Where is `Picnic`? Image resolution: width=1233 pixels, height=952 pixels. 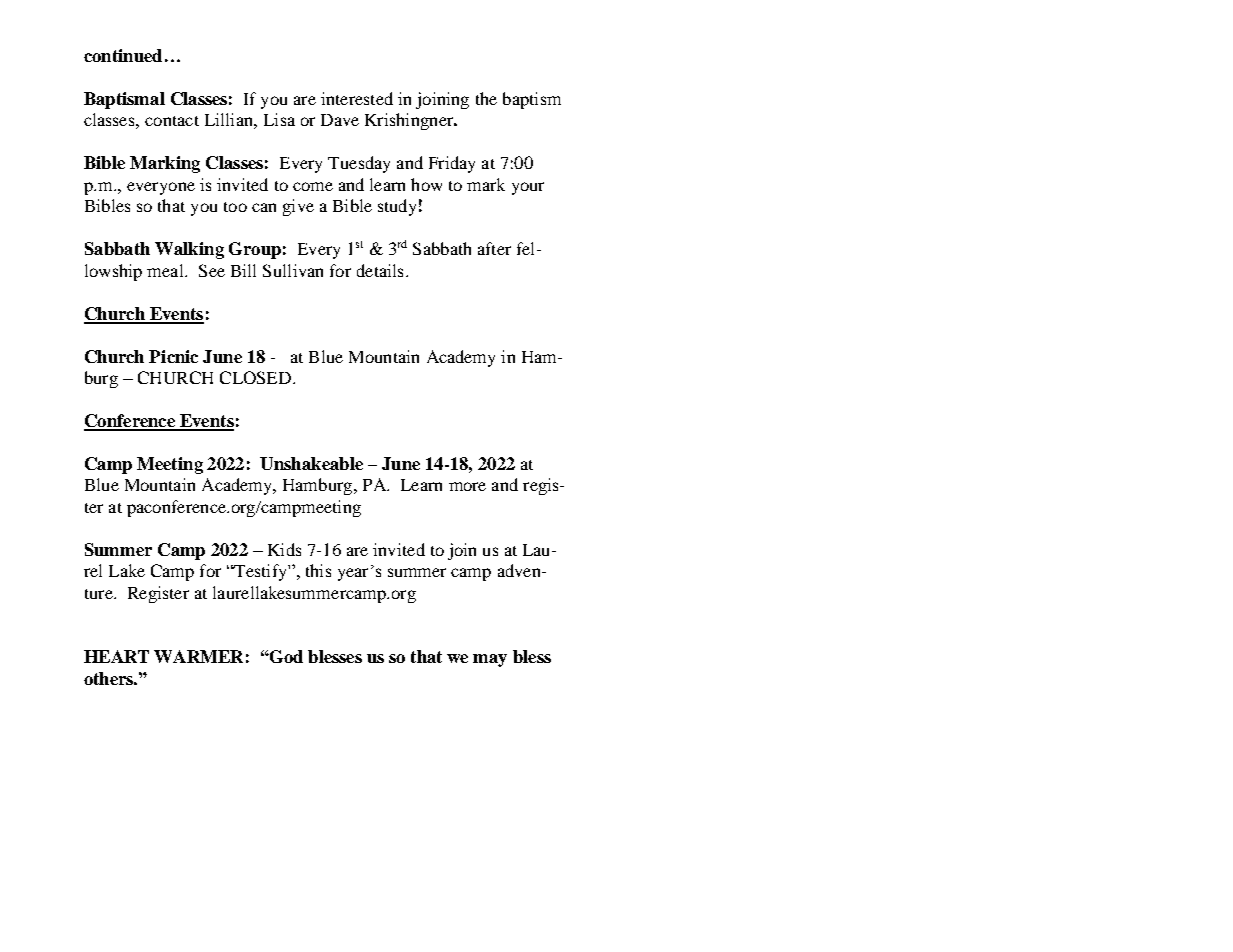
Picnic is located at coordinates (173, 356).
